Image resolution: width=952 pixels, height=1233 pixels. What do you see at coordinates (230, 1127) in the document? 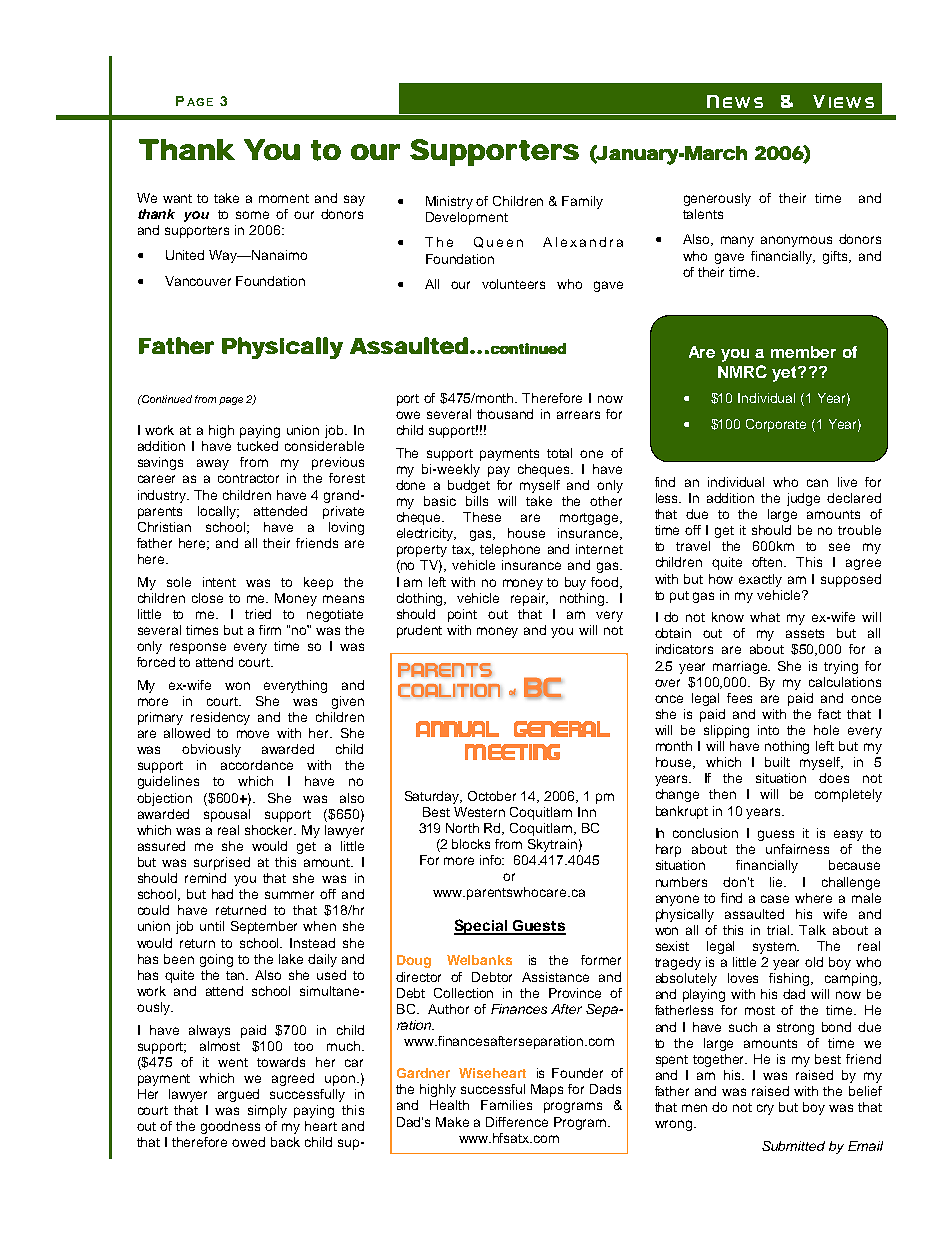
I see `goodness` at bounding box center [230, 1127].
